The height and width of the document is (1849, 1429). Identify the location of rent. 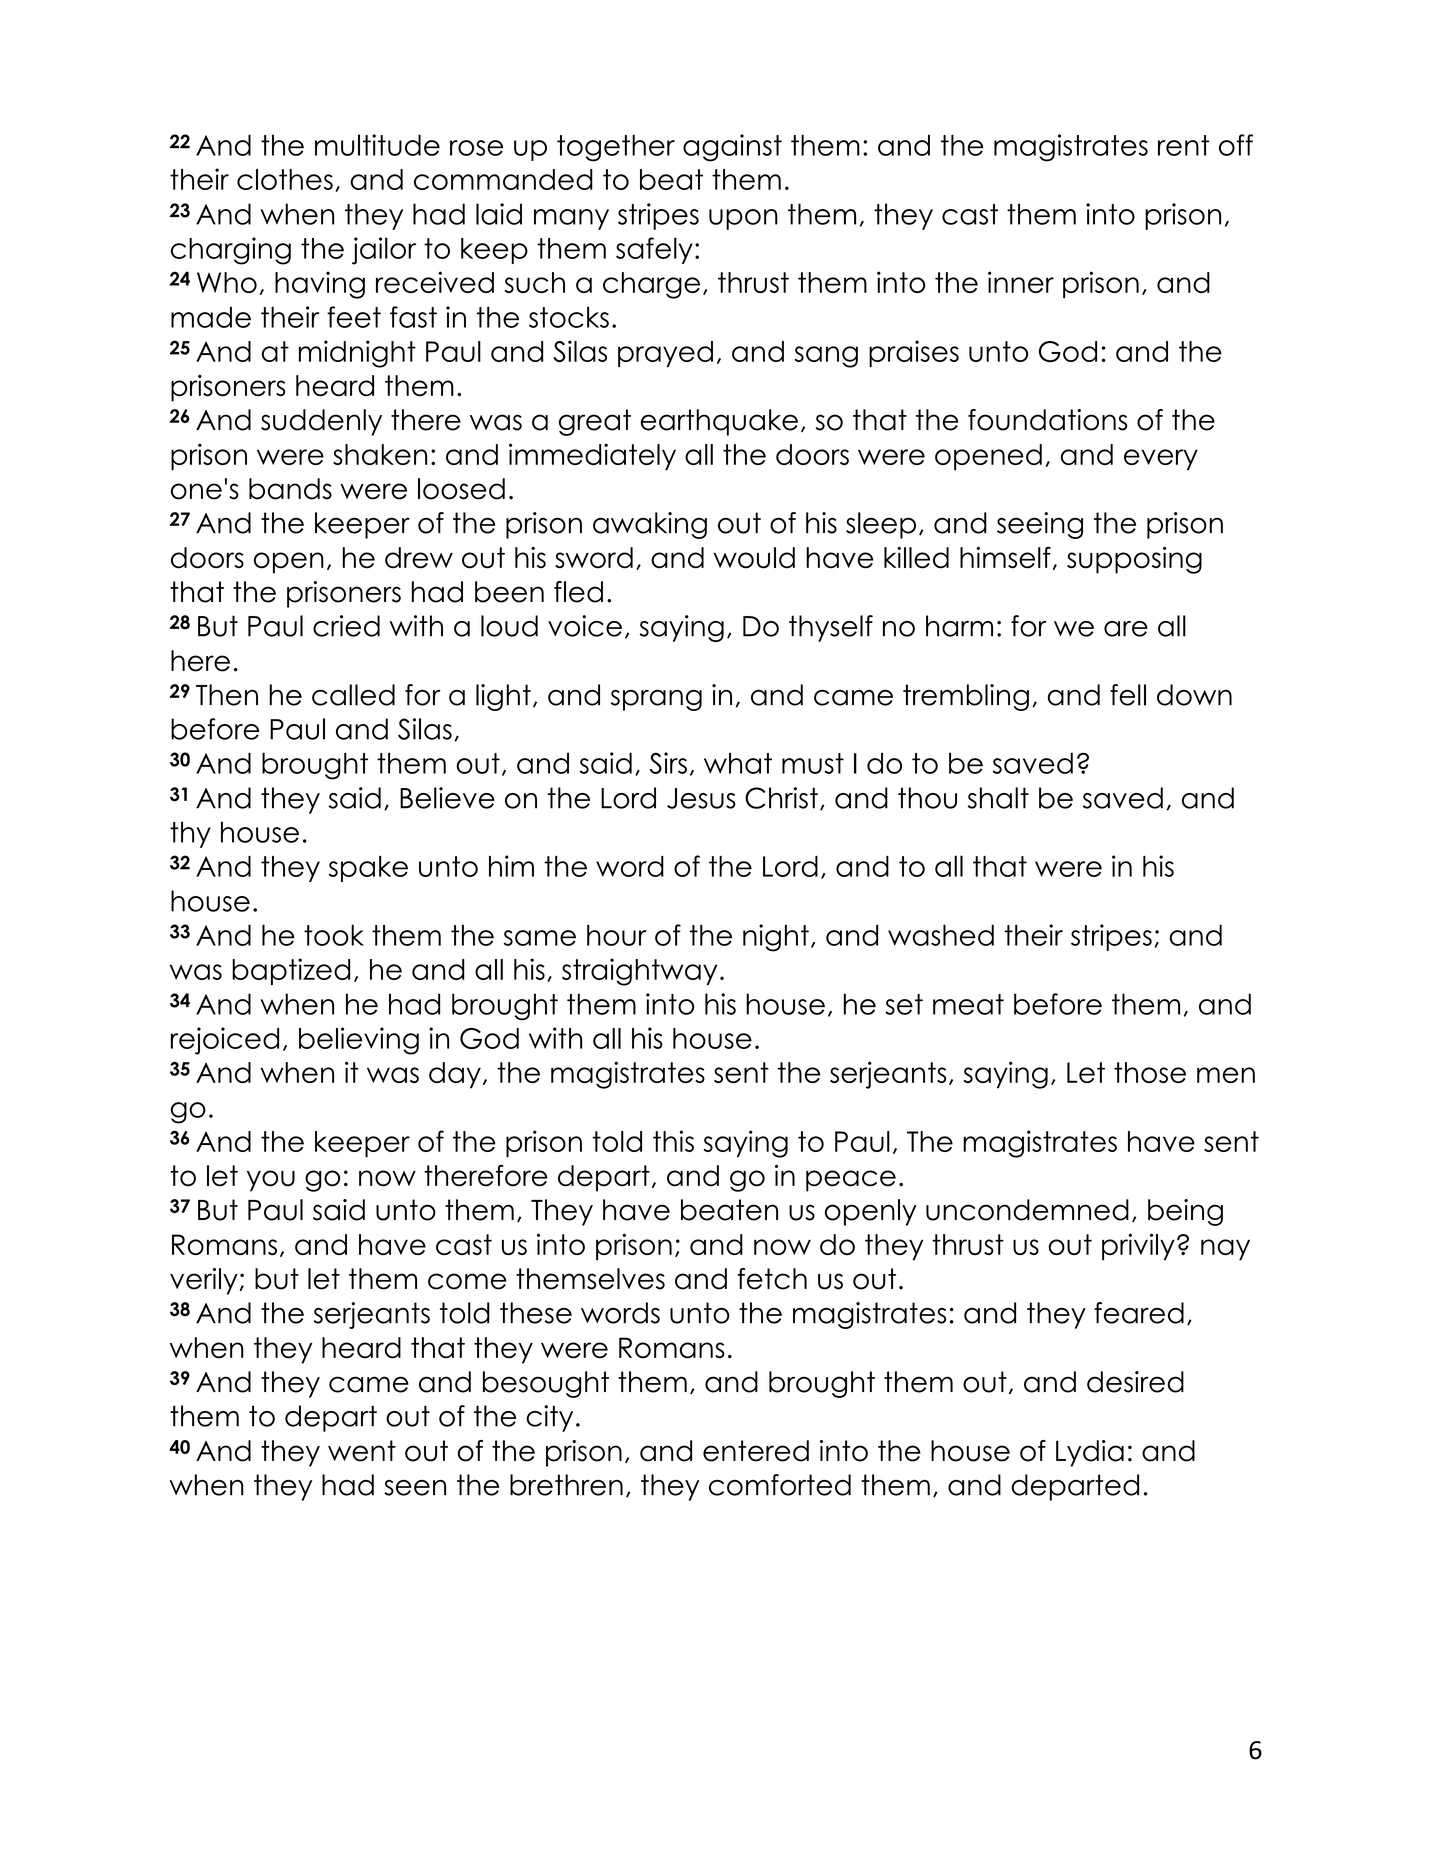
(1183, 145).
